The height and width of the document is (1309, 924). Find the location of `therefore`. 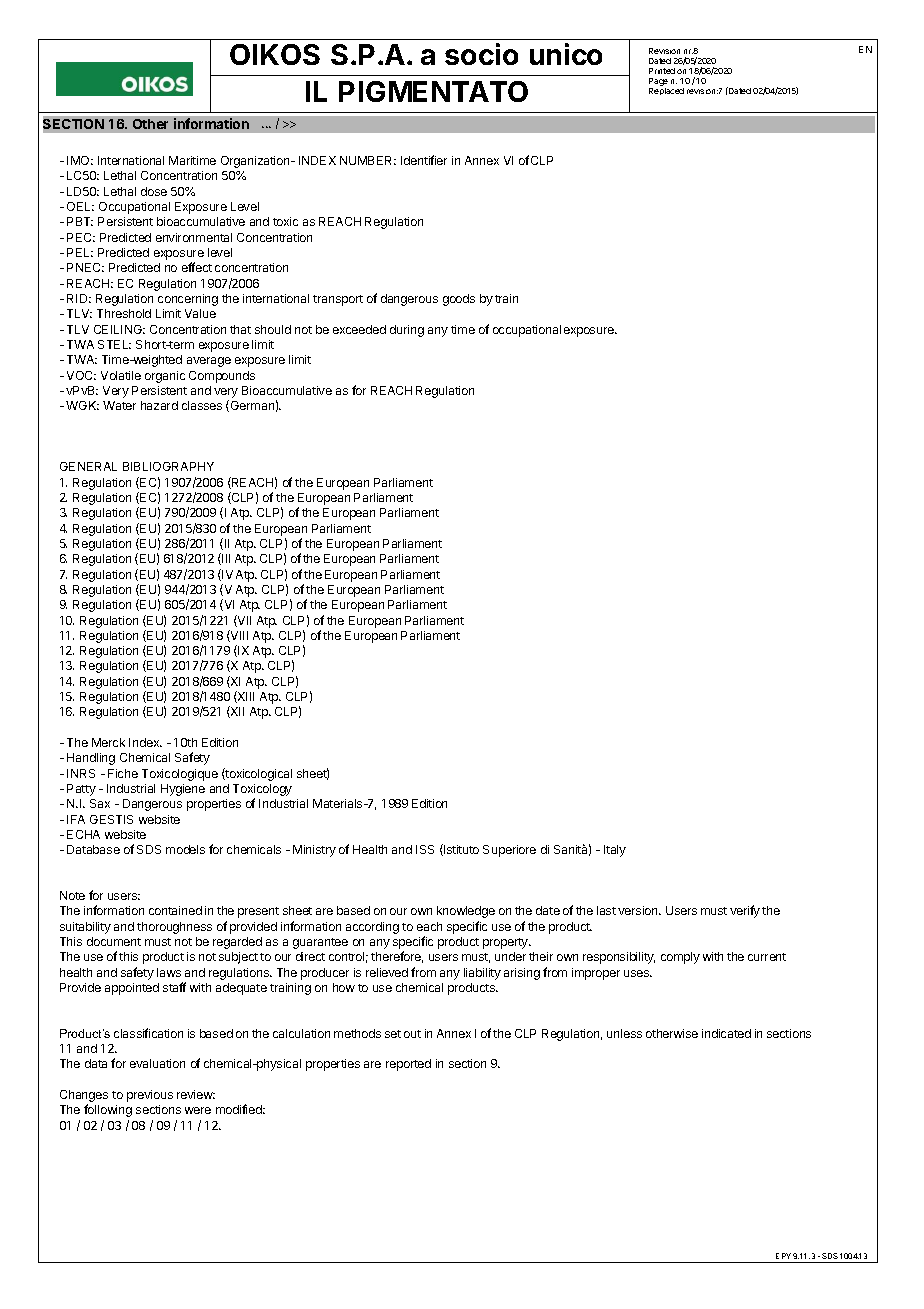

therefore is located at coordinates (397, 957).
